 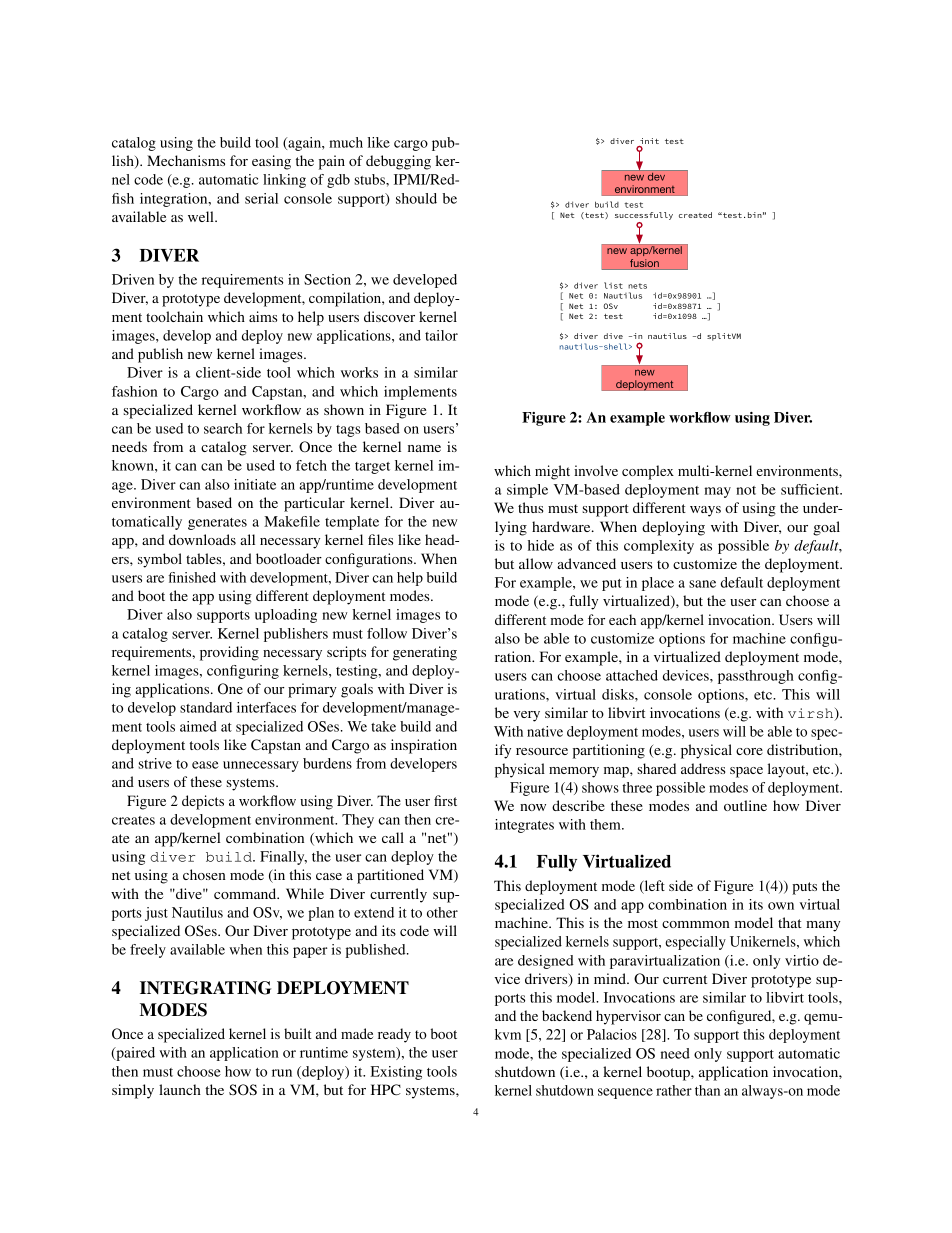 I want to click on easing, so click(x=271, y=162).
